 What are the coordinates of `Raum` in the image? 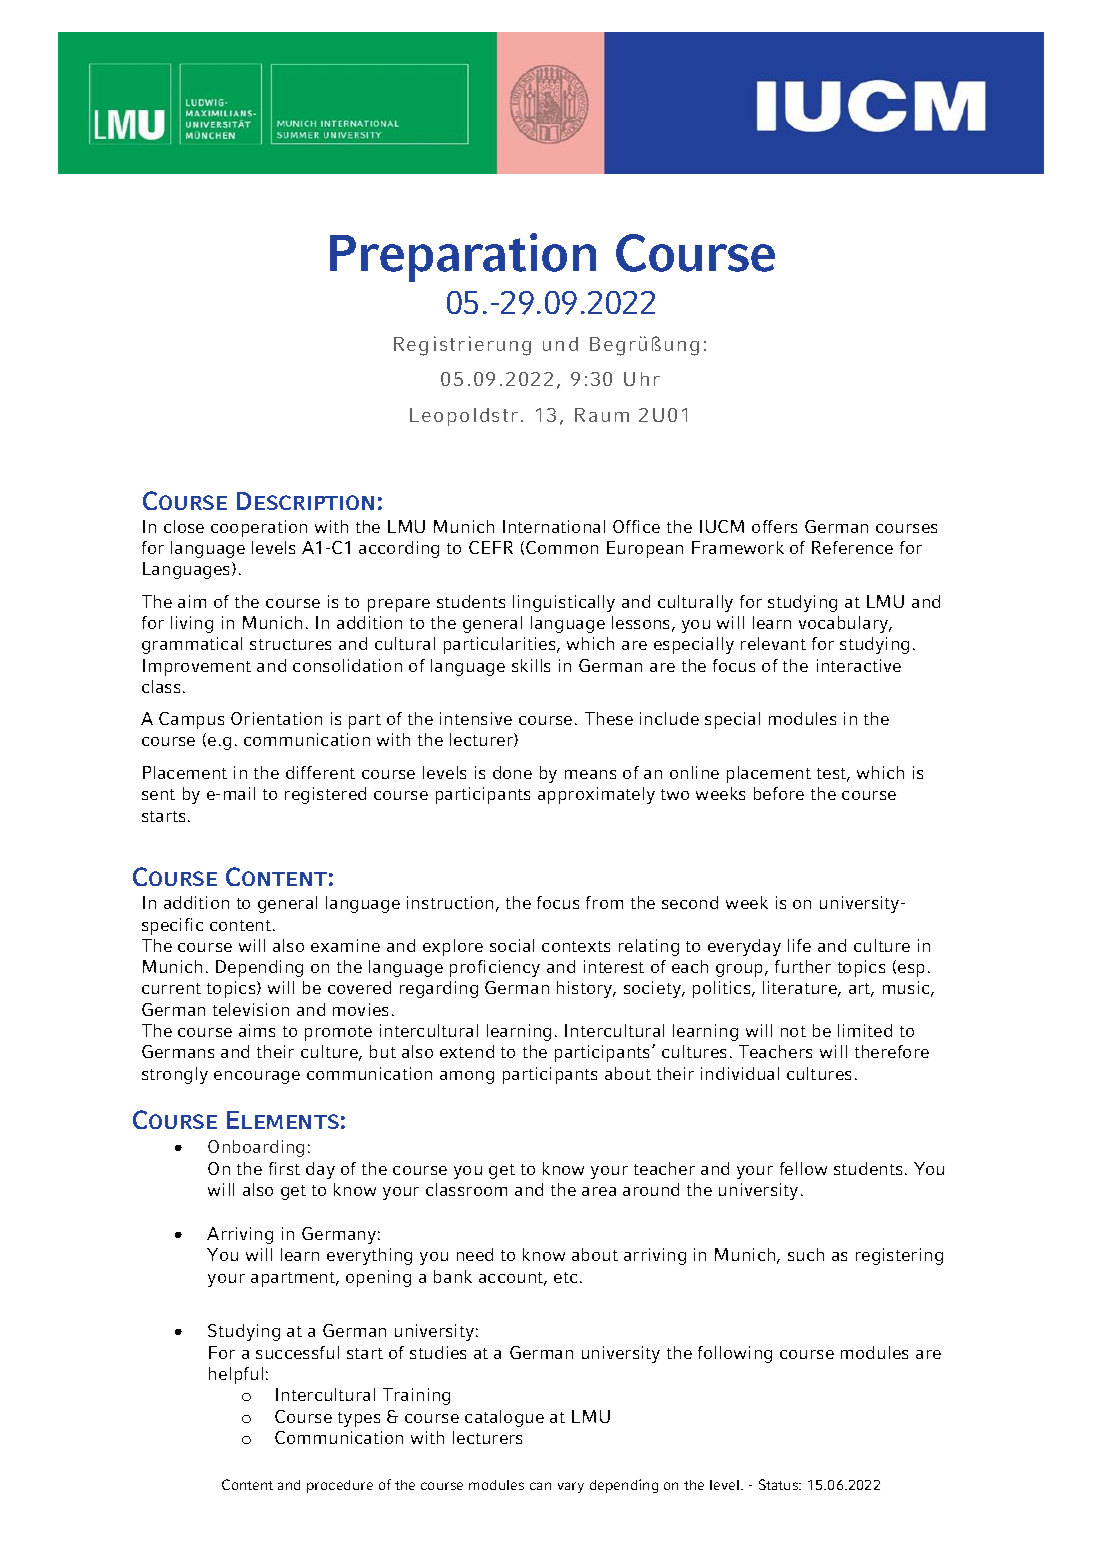 It's located at (602, 415).
